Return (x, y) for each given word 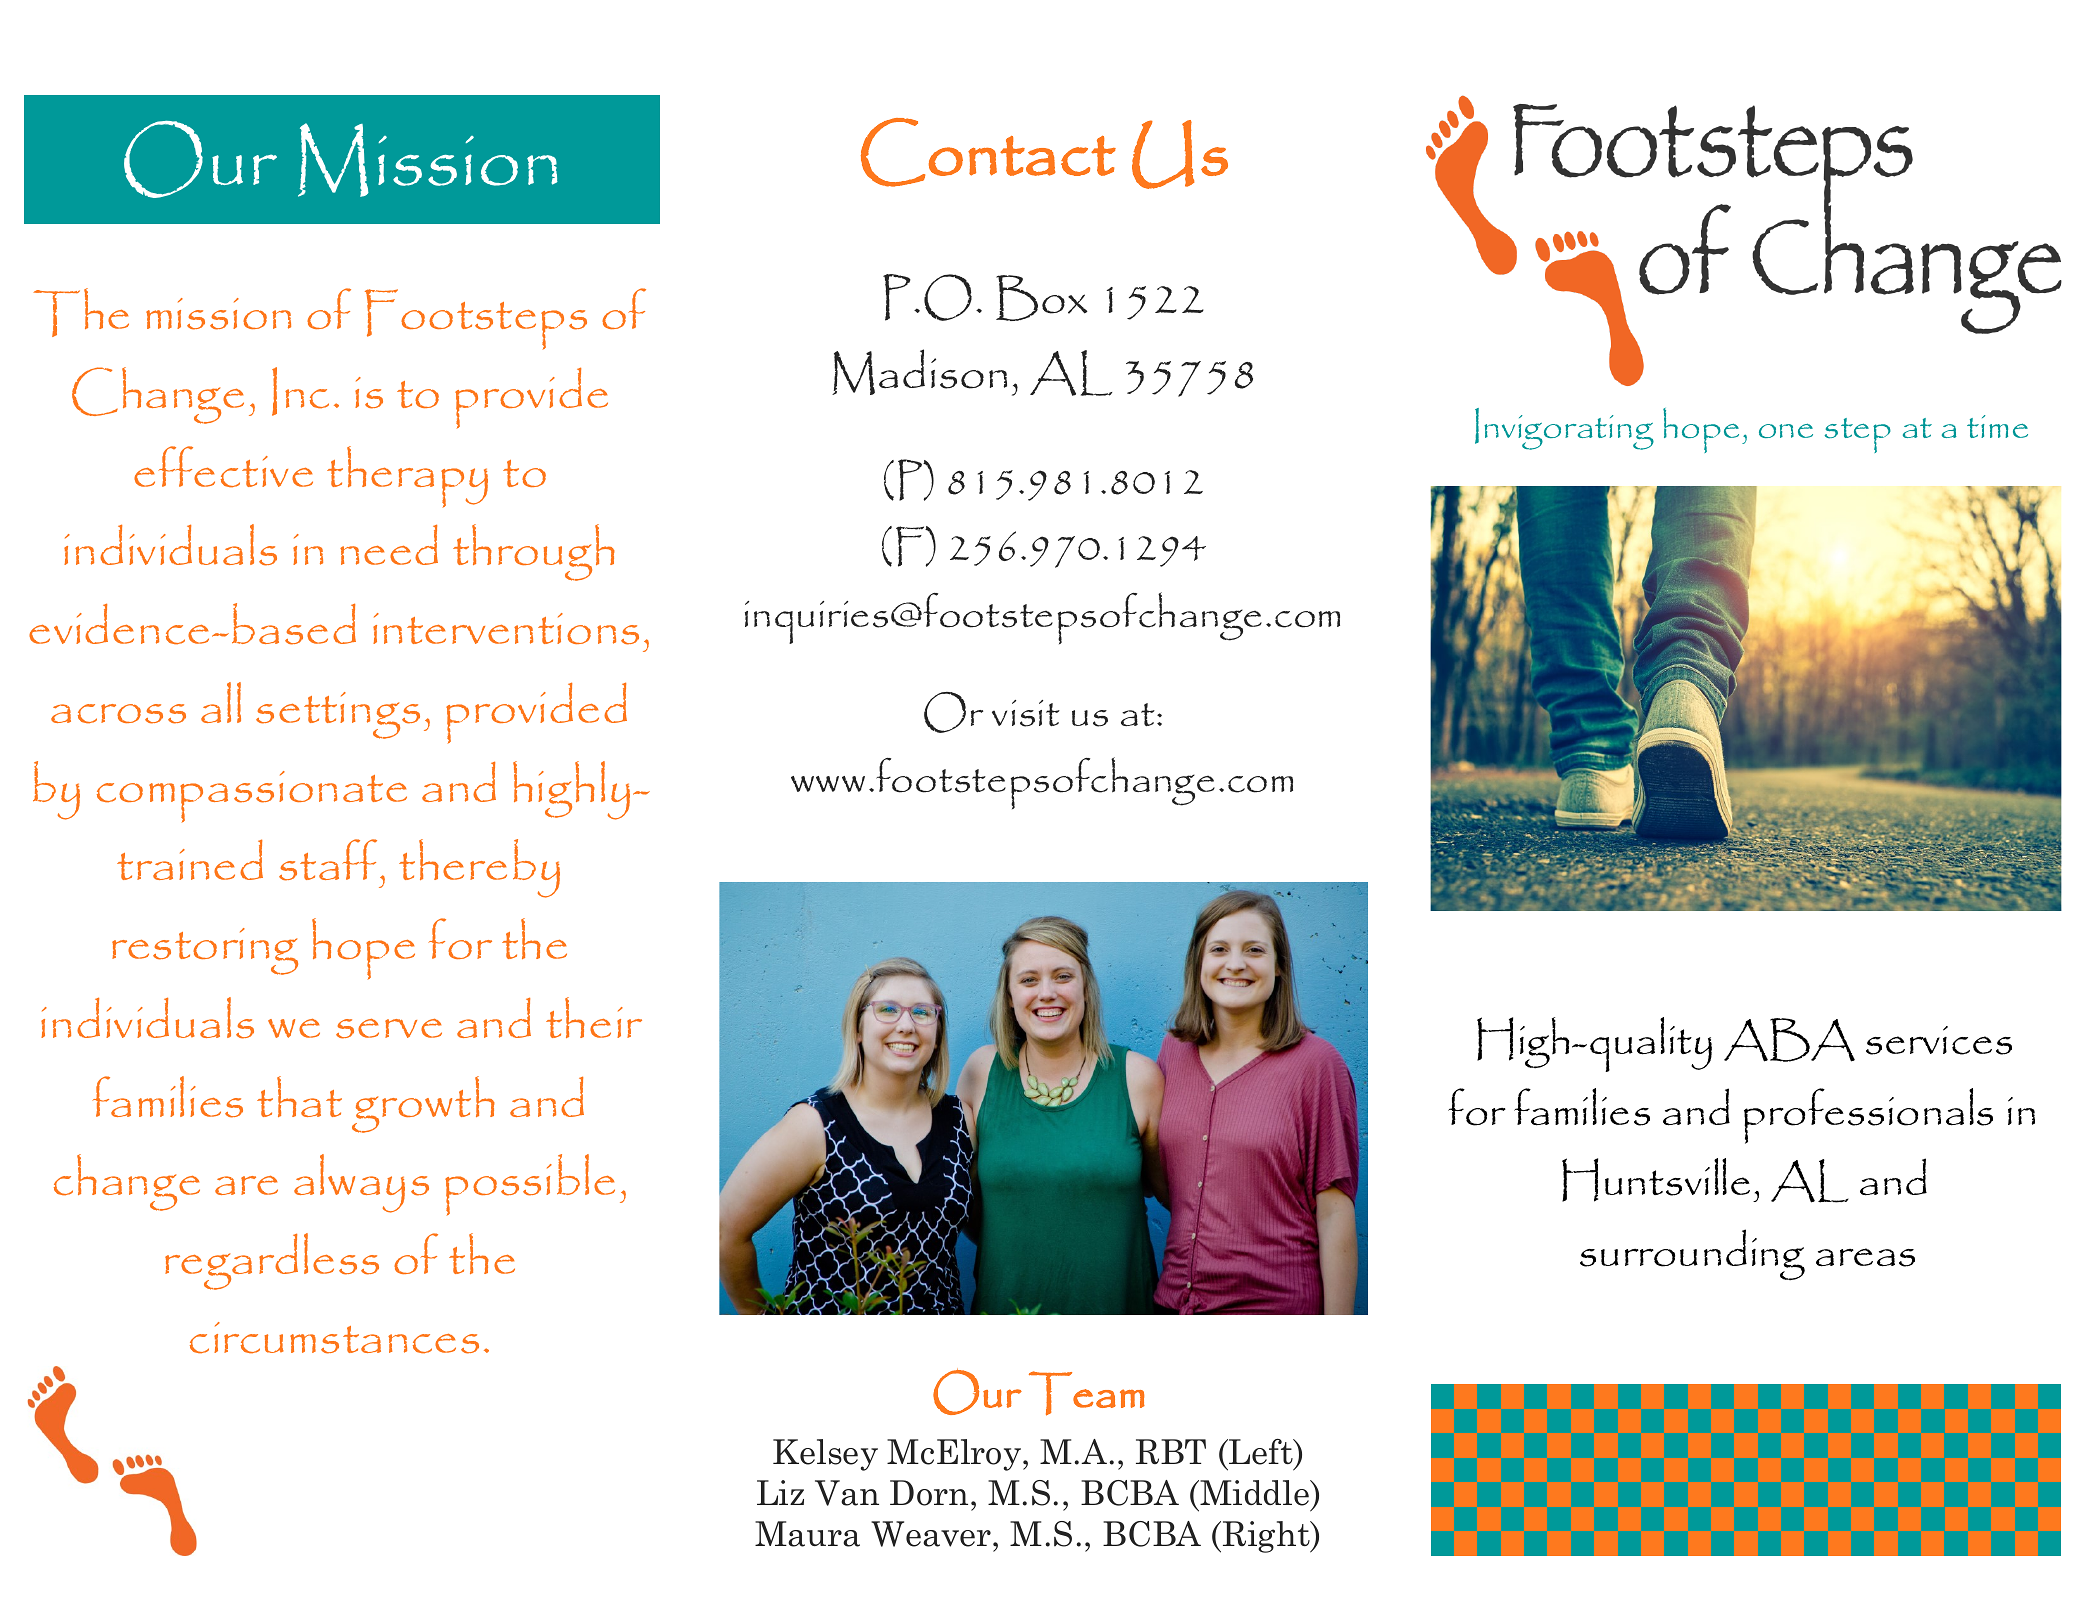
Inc (300, 391)
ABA (1789, 1040)
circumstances (334, 1338)
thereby (479, 868)
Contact (988, 152)
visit (1026, 713)
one (1786, 431)
